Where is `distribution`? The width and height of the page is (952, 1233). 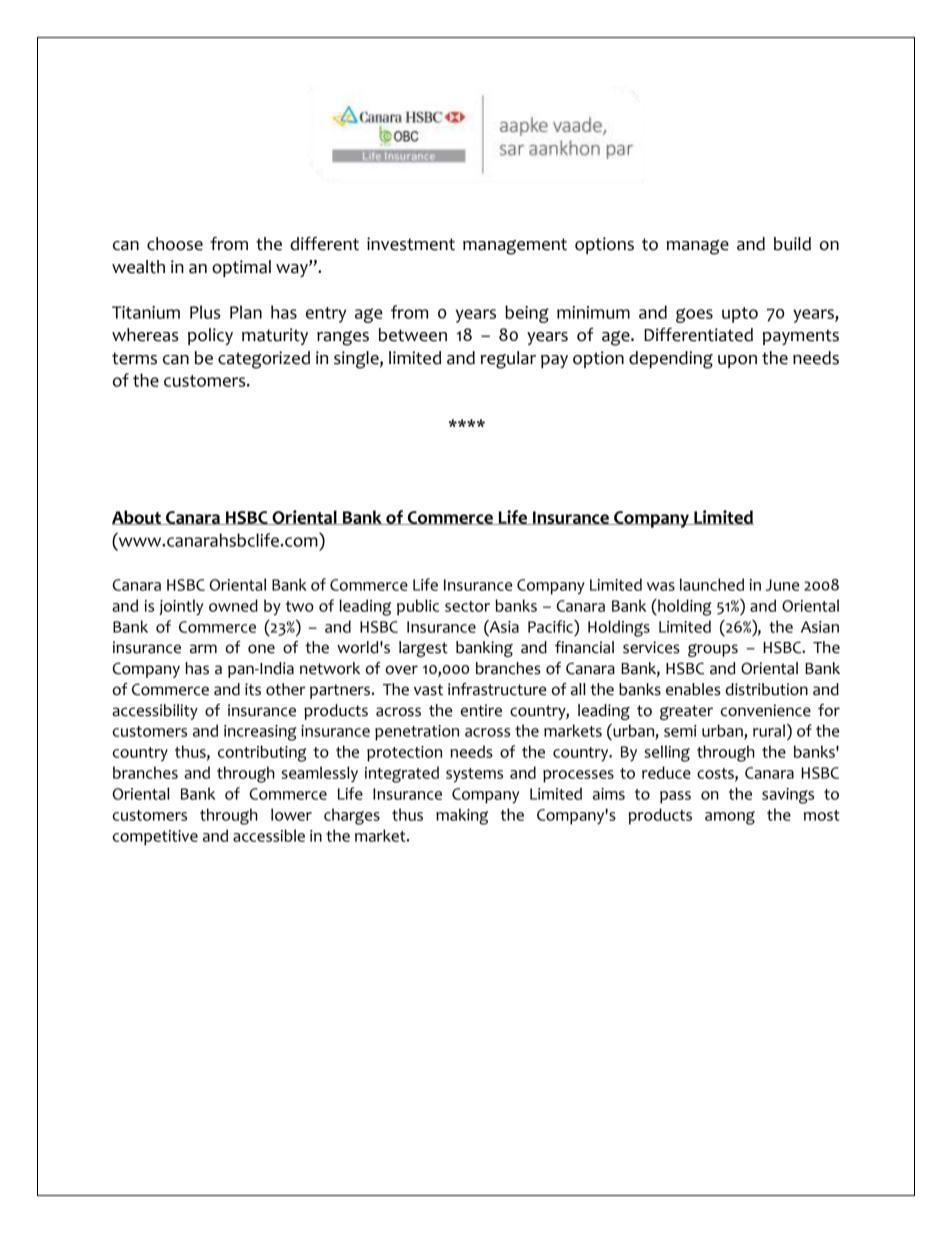
distribution is located at coordinates (767, 689).
